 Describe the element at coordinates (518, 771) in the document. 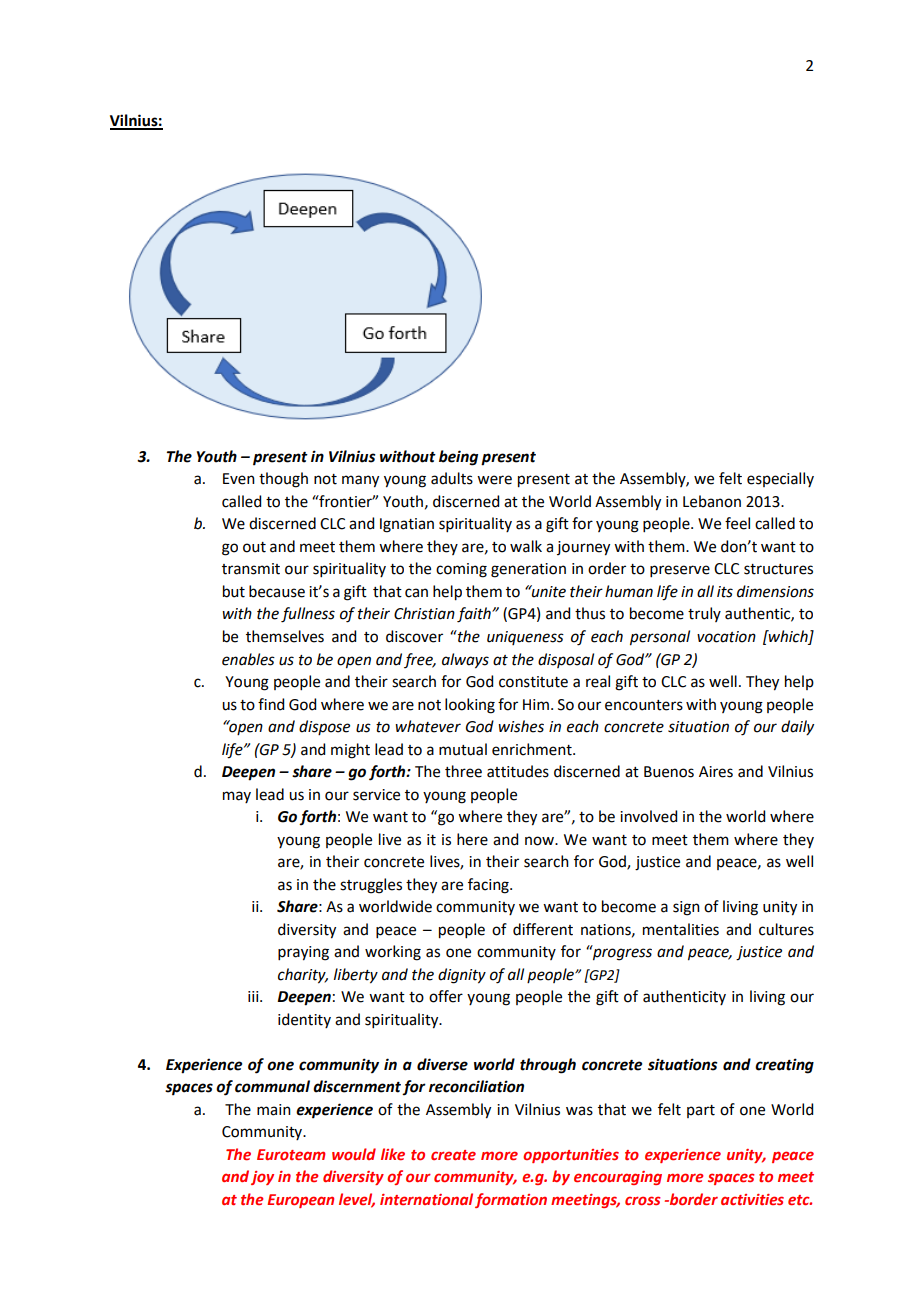

I see `attitudes` at that location.
